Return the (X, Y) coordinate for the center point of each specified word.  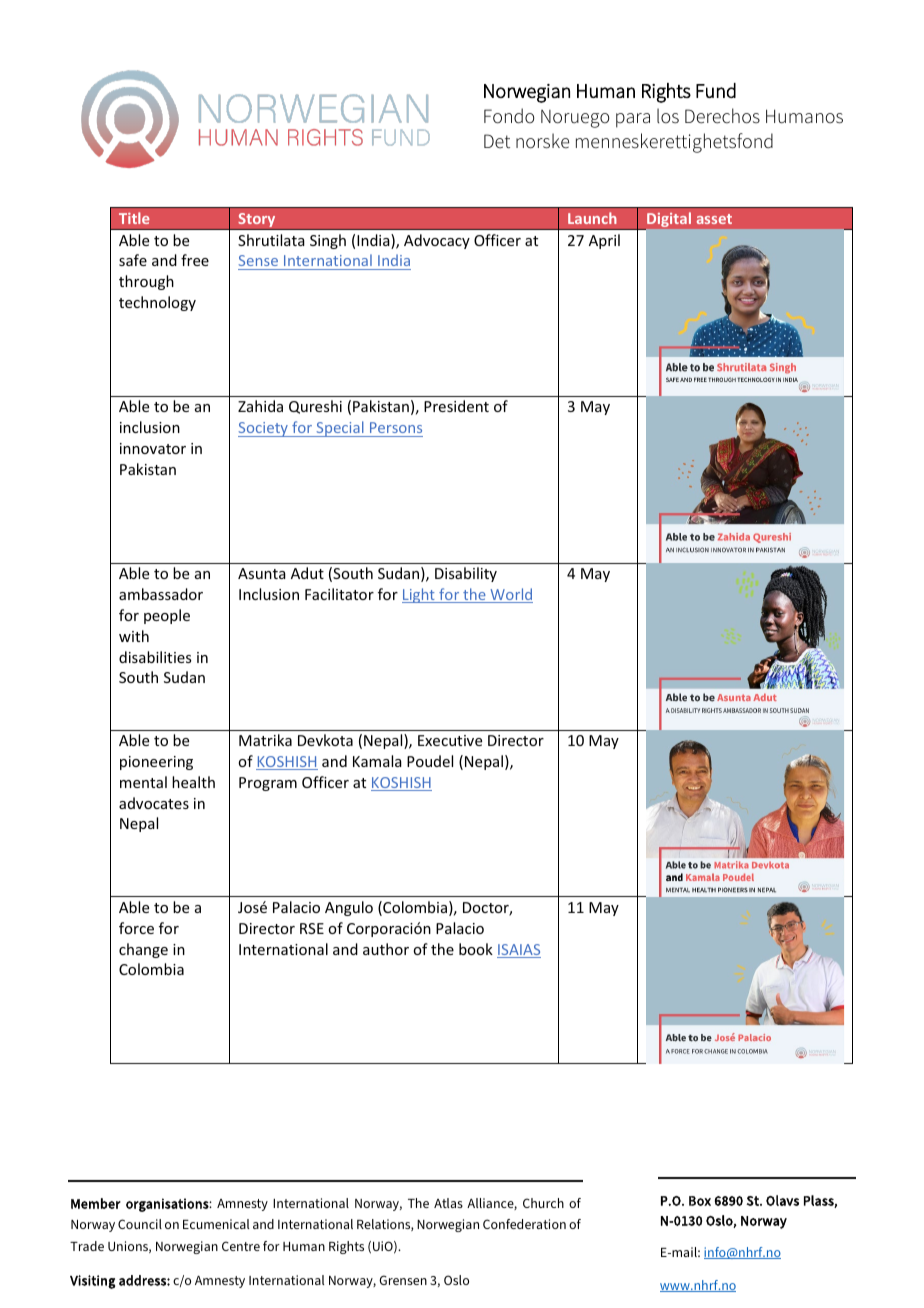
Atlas (448, 1203)
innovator (153, 448)
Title (134, 218)
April (604, 241)
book (476, 949)
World (510, 595)
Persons (396, 427)
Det (497, 141)
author (386, 949)
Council (140, 1224)
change (143, 950)
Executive (450, 740)
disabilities (155, 657)
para (633, 120)
